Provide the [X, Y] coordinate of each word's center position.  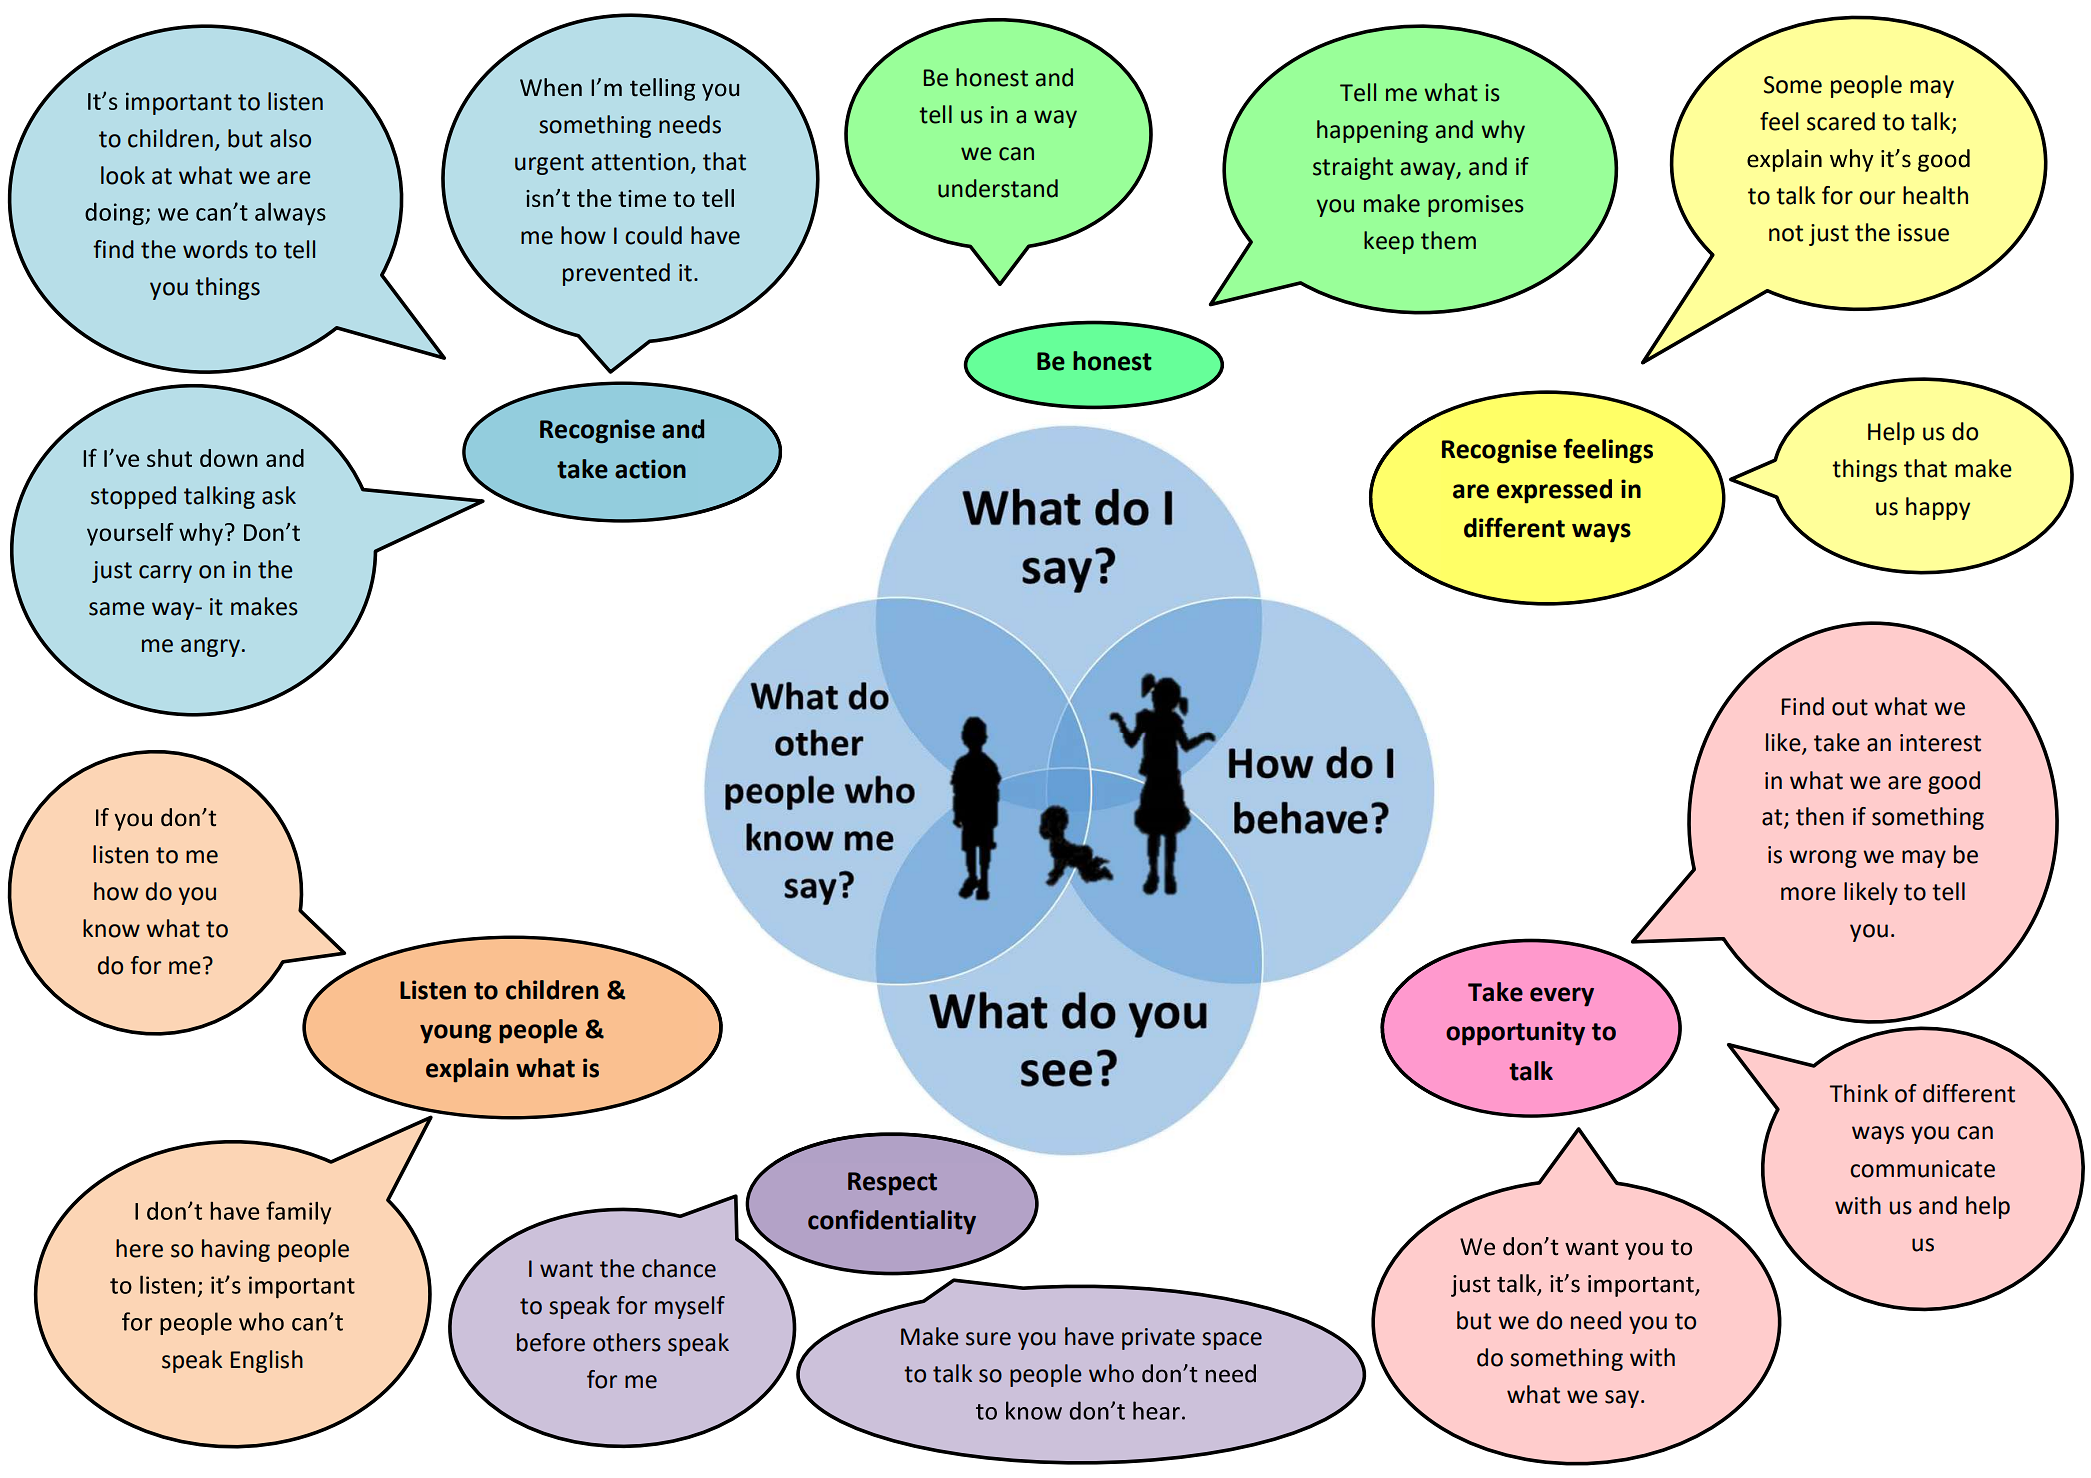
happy [1938, 508]
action [650, 469]
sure [988, 1339]
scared [1841, 121]
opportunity [1515, 1033]
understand [998, 188]
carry [165, 574]
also [290, 138]
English [267, 1361]
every [1562, 997]
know [111, 928]
